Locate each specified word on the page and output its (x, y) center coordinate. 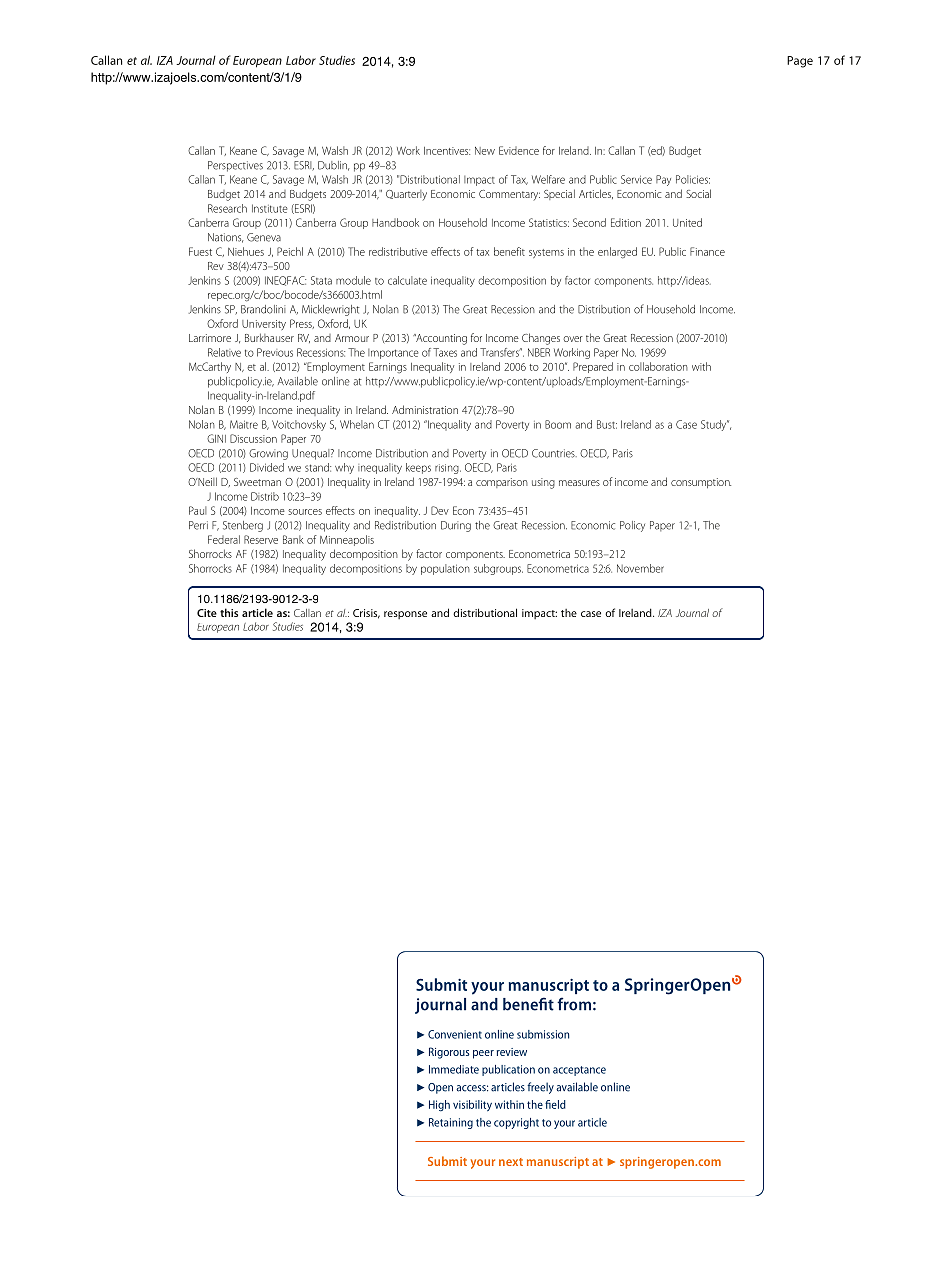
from (574, 1004)
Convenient (455, 1034)
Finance (707, 251)
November (640, 568)
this (229, 612)
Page (800, 62)
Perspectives (235, 166)
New (485, 151)
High (439, 1105)
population (445, 569)
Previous (275, 352)
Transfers (500, 352)
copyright (516, 1123)
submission (543, 1034)
